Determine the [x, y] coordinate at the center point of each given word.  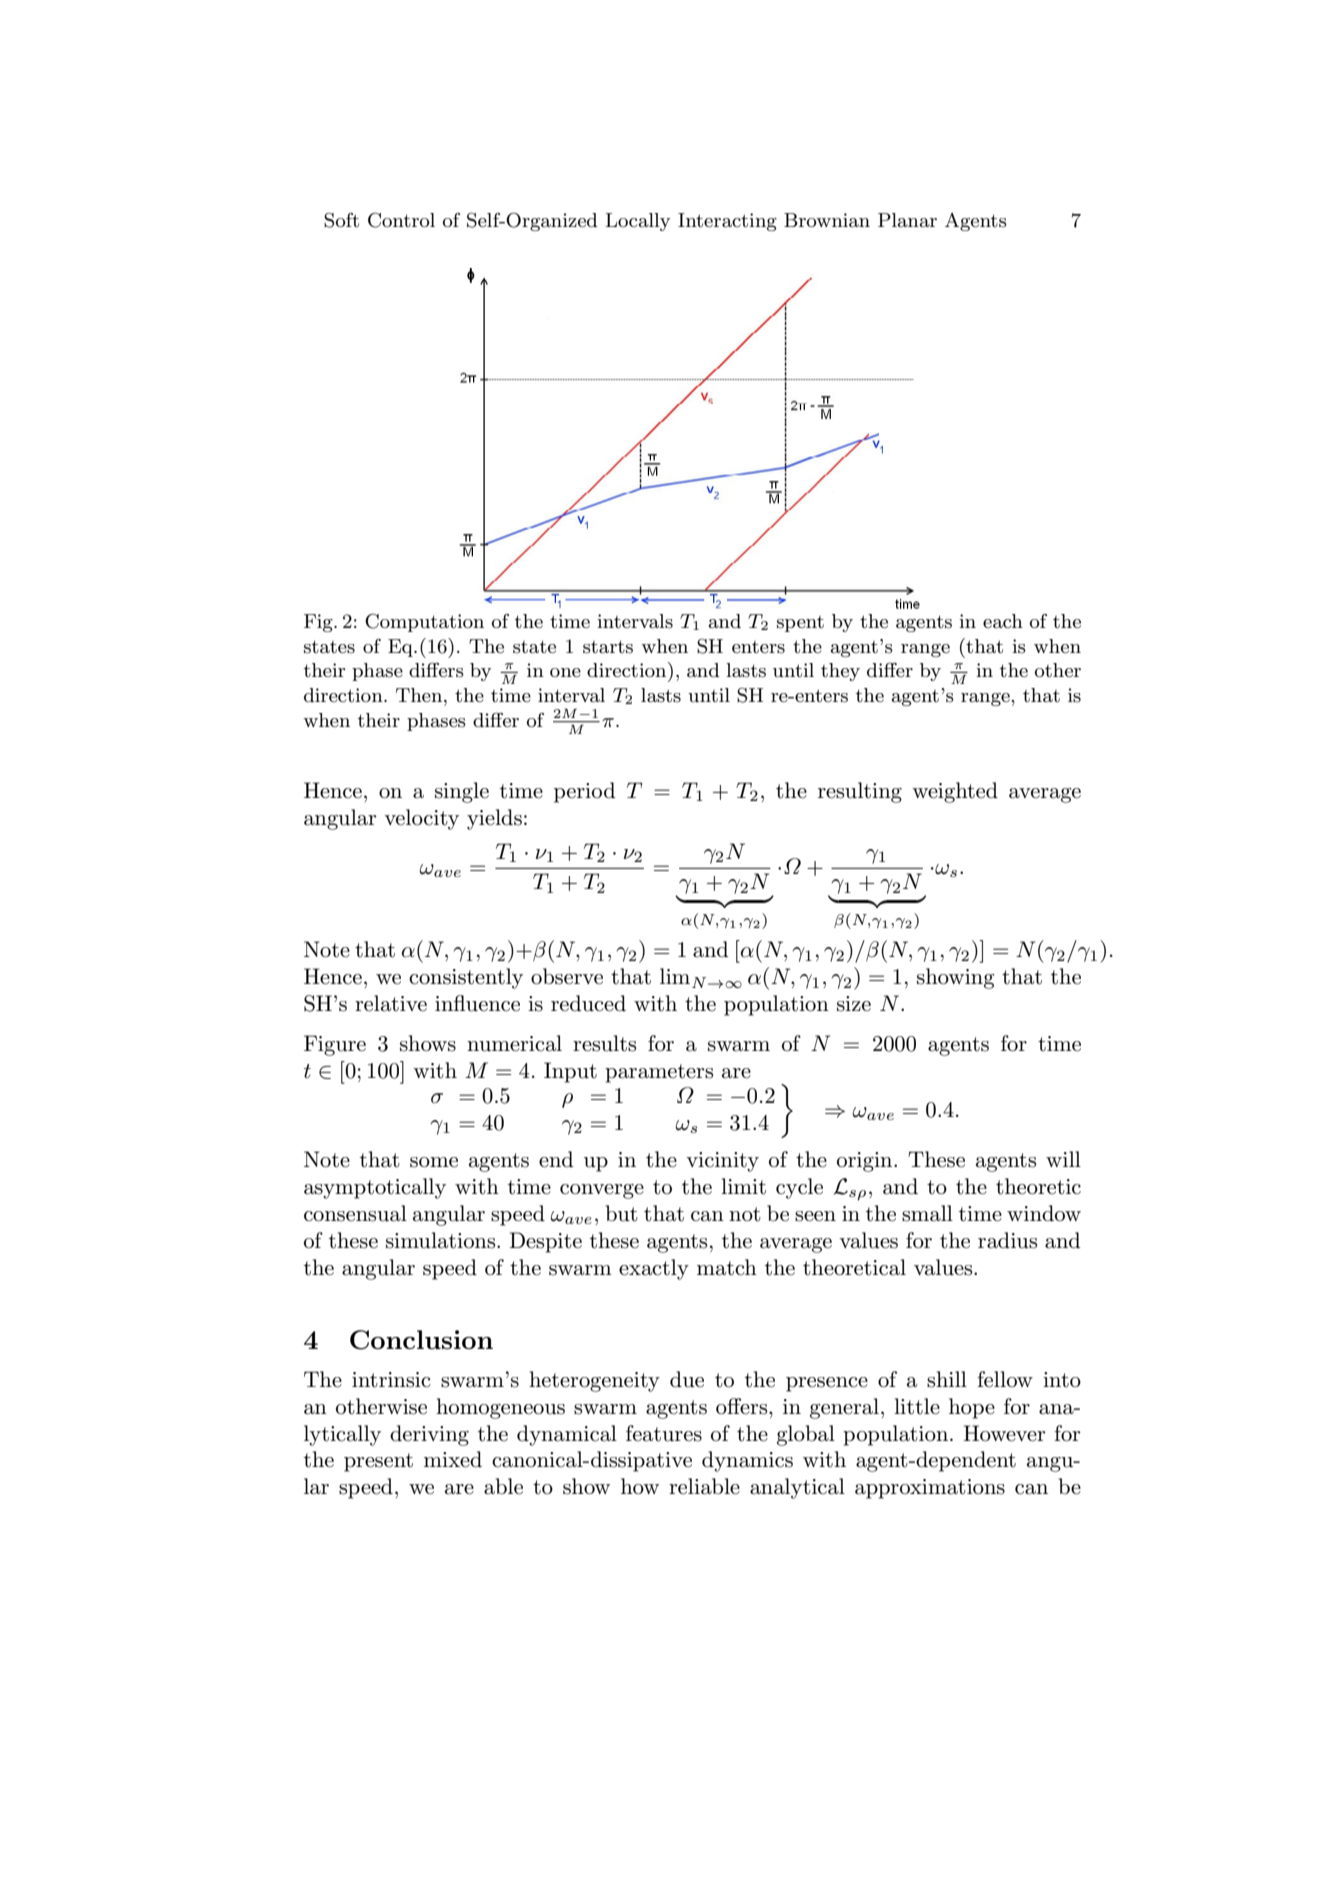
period [584, 792]
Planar [907, 220]
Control [401, 220]
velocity [421, 819]
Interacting [727, 222]
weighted [955, 792]
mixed [453, 1459]
